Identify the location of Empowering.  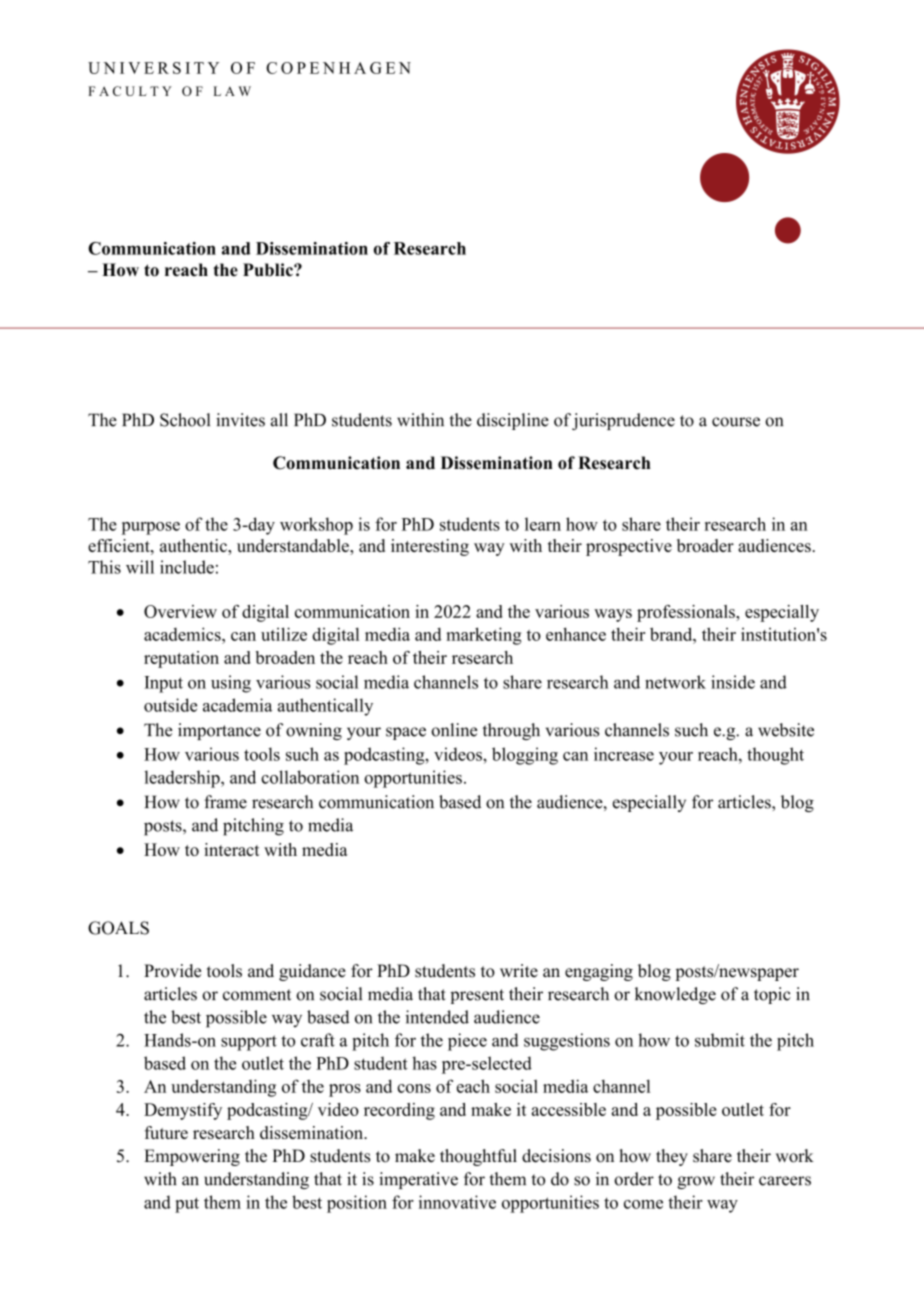
(192, 1157).
